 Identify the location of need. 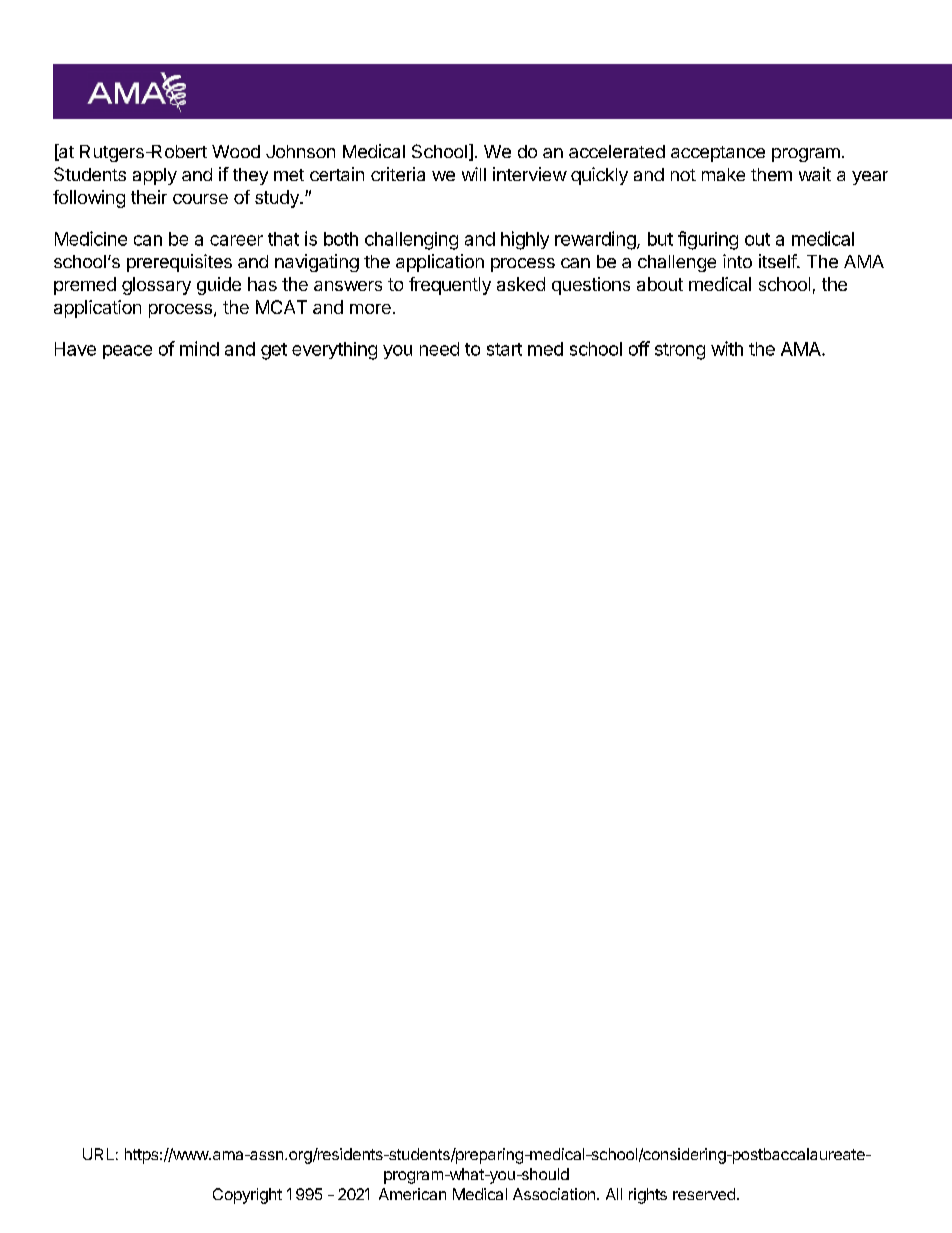
(439, 349).
